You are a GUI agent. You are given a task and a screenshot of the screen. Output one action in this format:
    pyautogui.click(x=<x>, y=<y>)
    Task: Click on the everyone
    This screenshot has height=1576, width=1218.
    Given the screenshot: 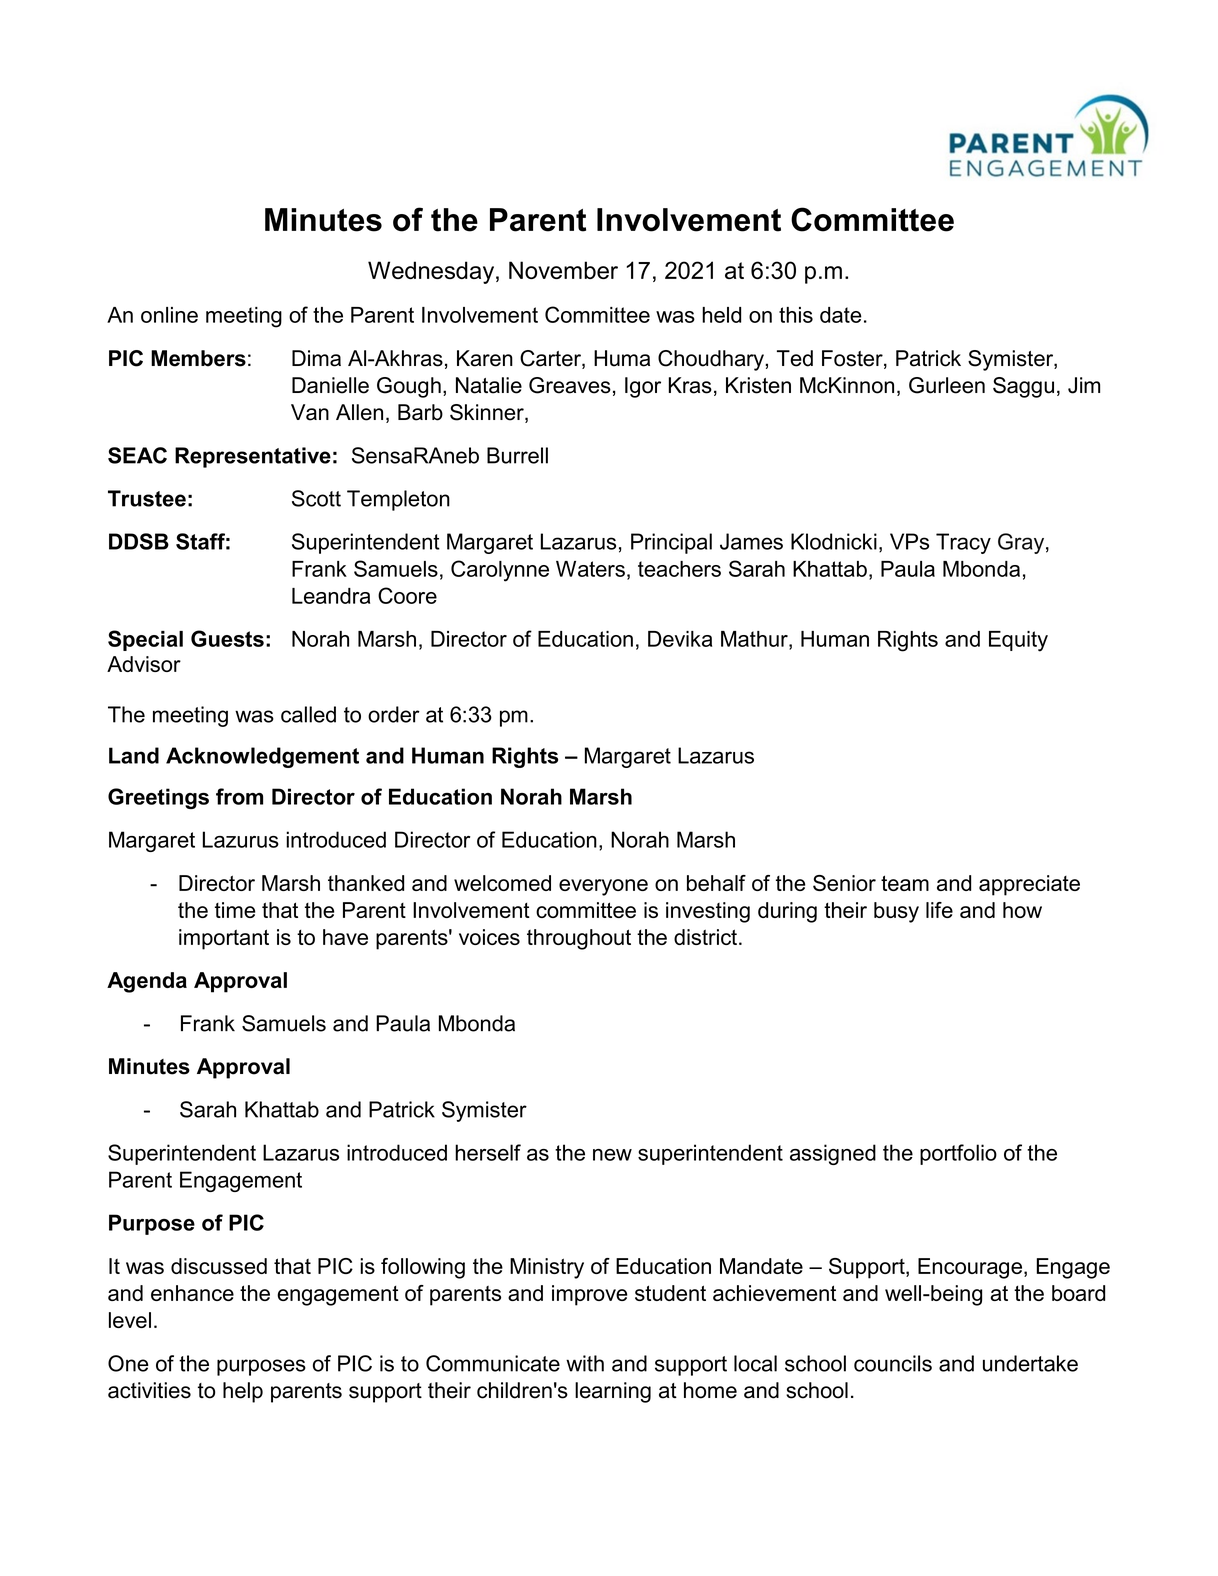 What is the action you would take?
    pyautogui.click(x=603, y=887)
